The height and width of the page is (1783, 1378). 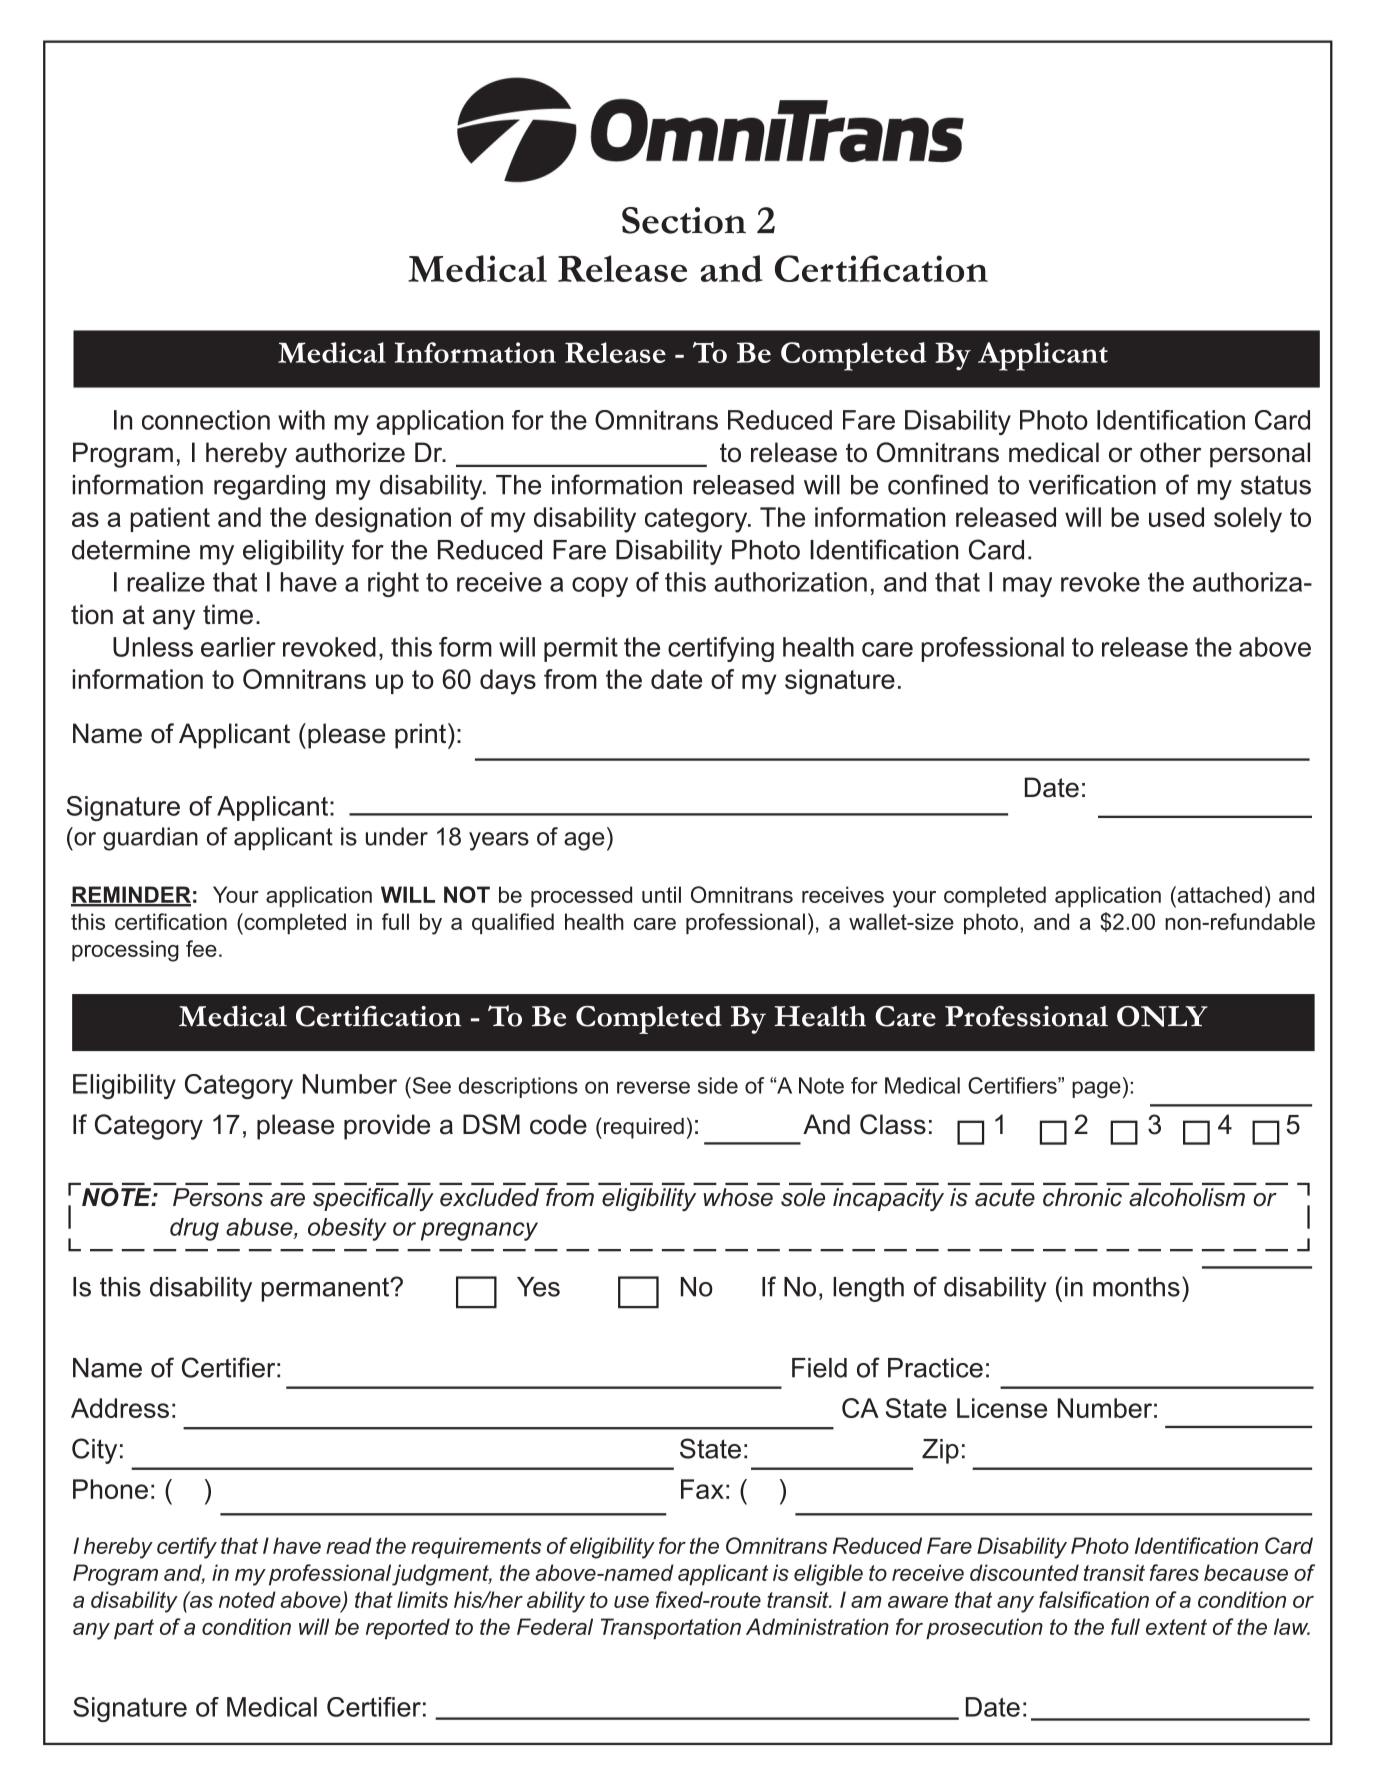 What do you see at coordinates (1170, 452) in the page?
I see `other` at bounding box center [1170, 452].
